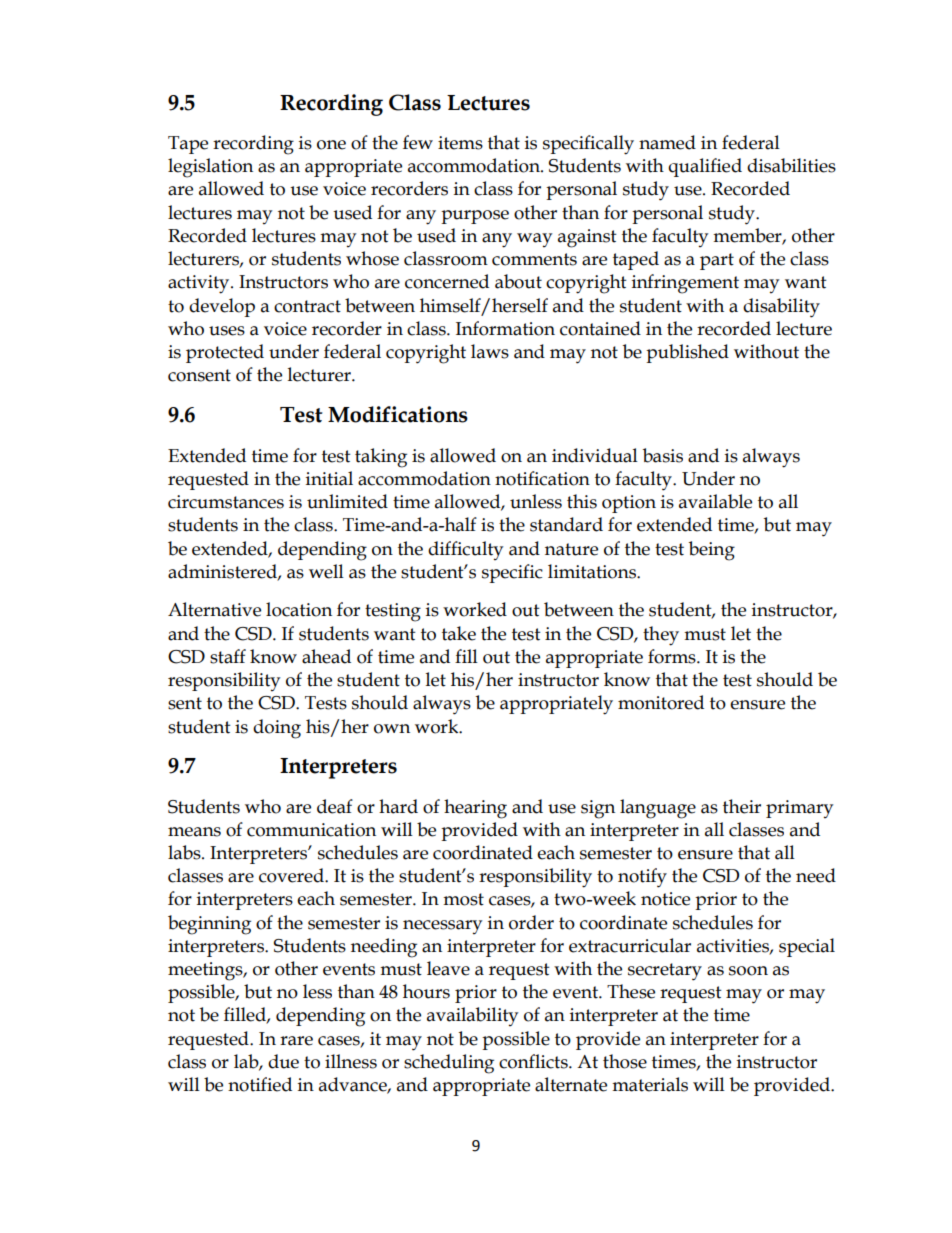 The height and width of the page is (1233, 952). I want to click on due, so click(283, 1061).
